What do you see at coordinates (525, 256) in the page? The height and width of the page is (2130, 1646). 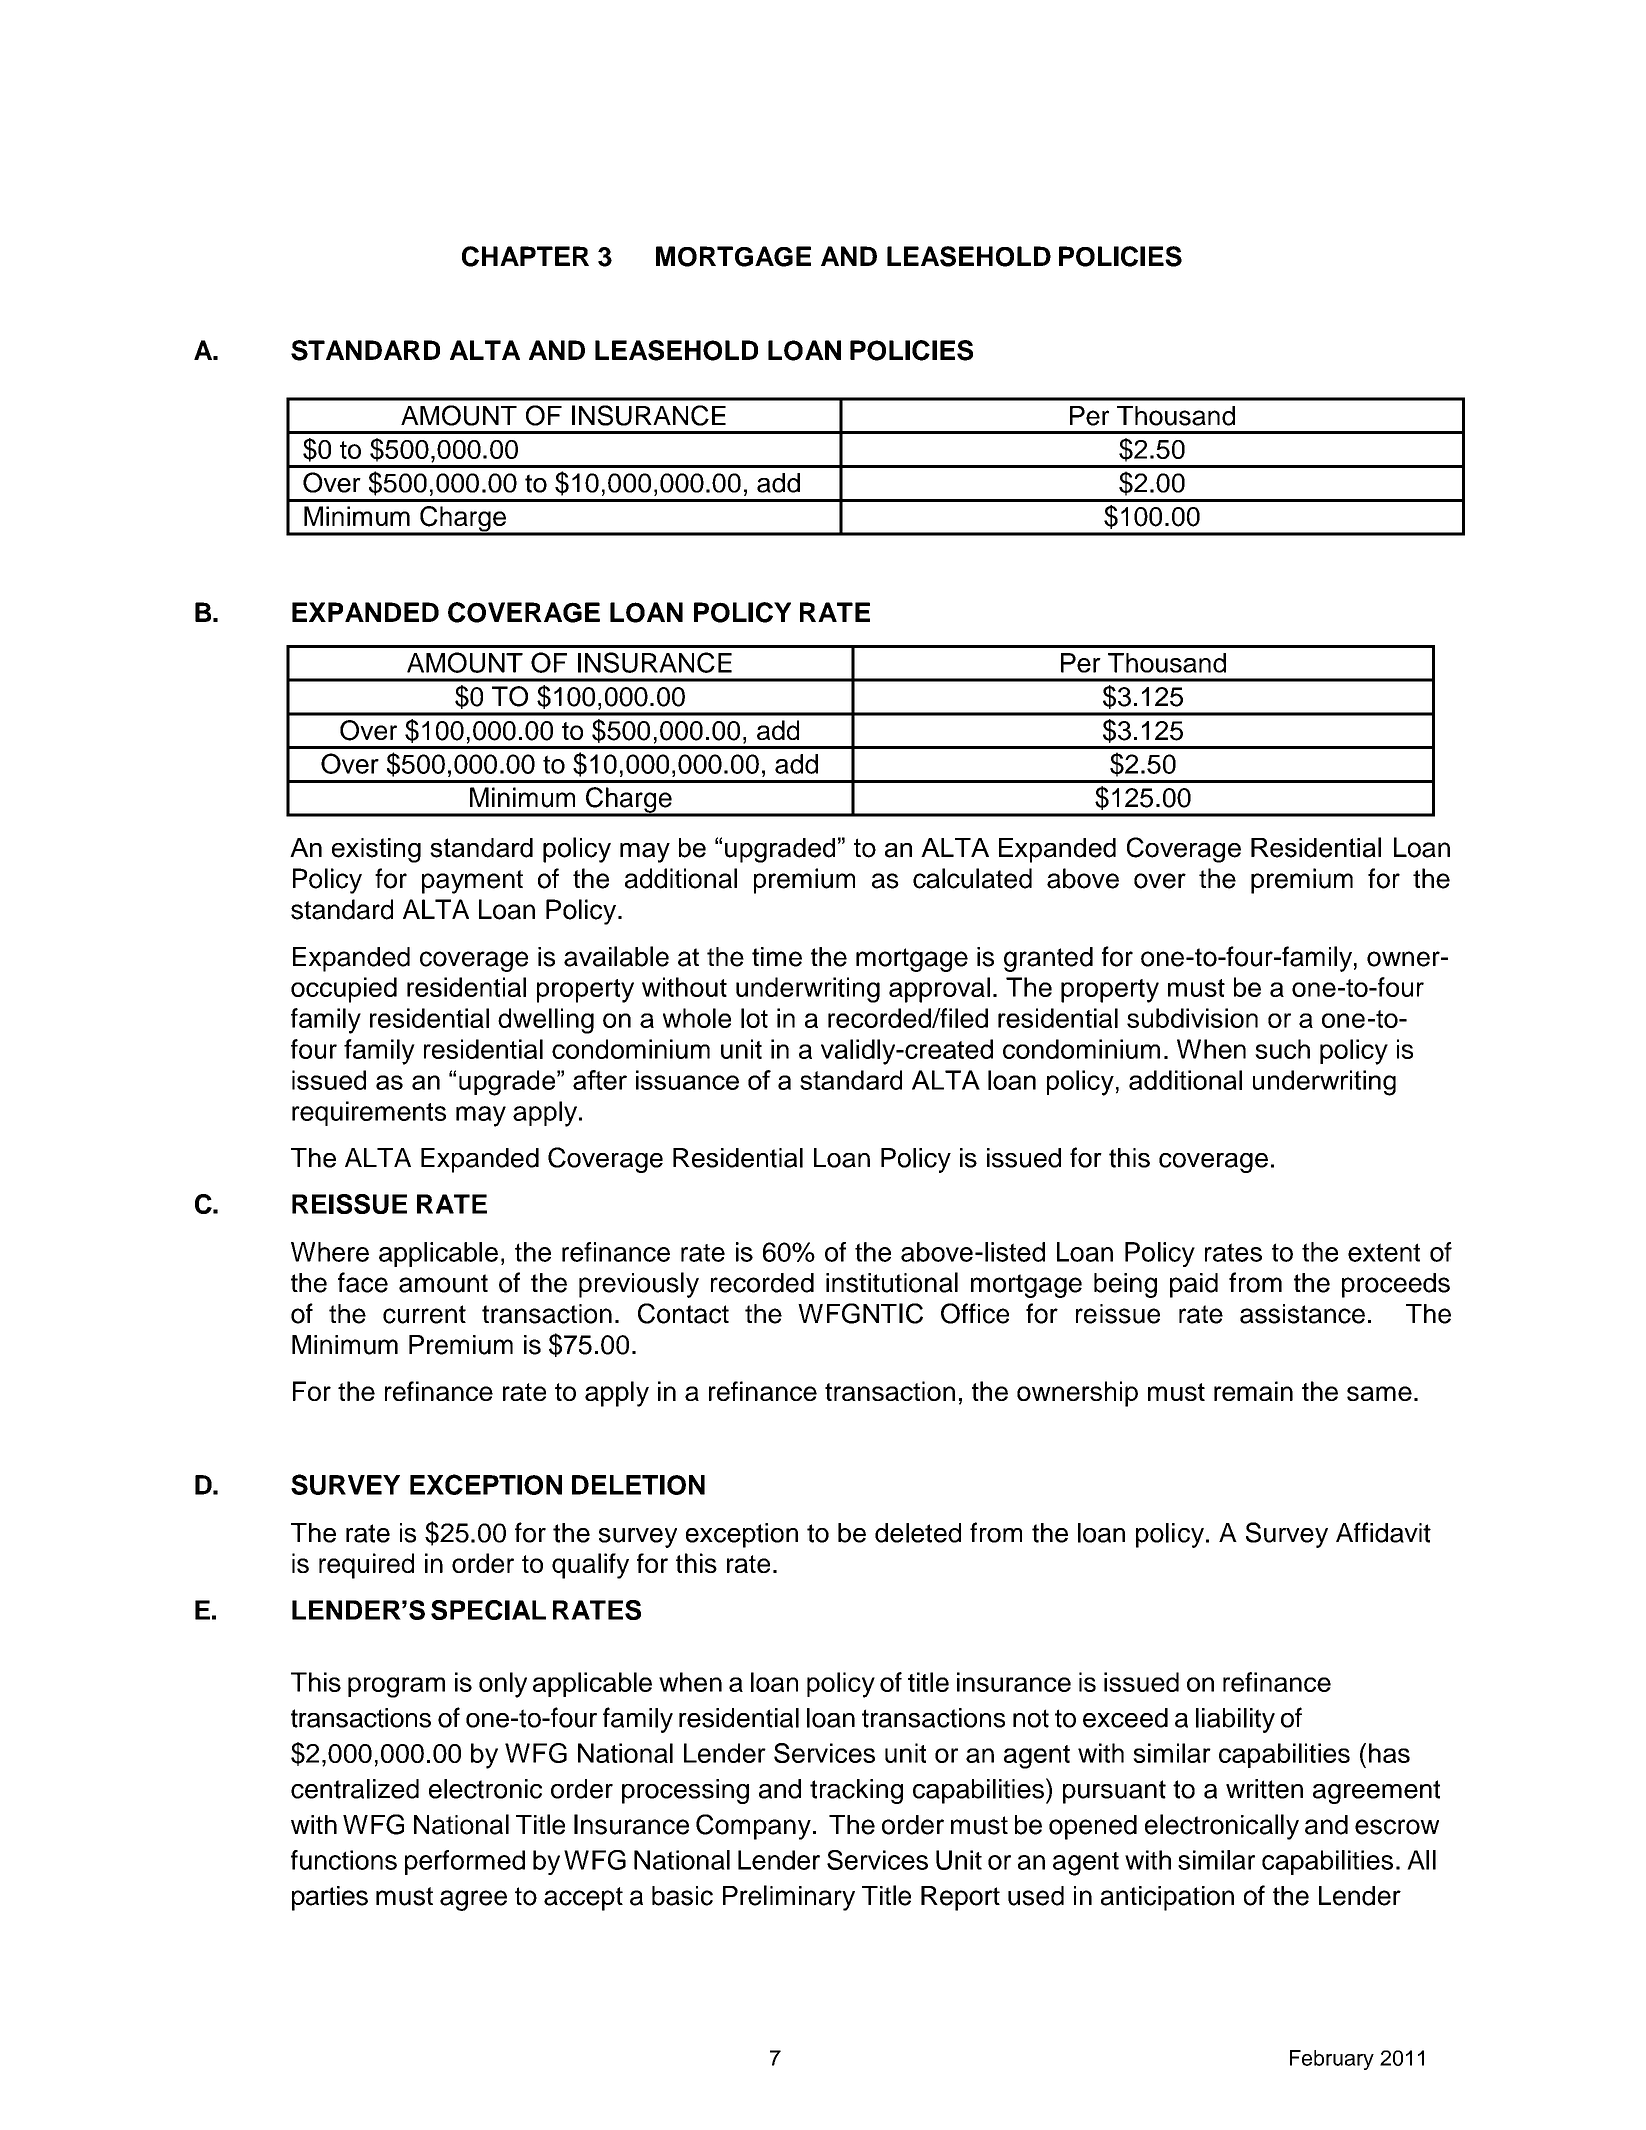 I see `CHAPTER` at bounding box center [525, 256].
